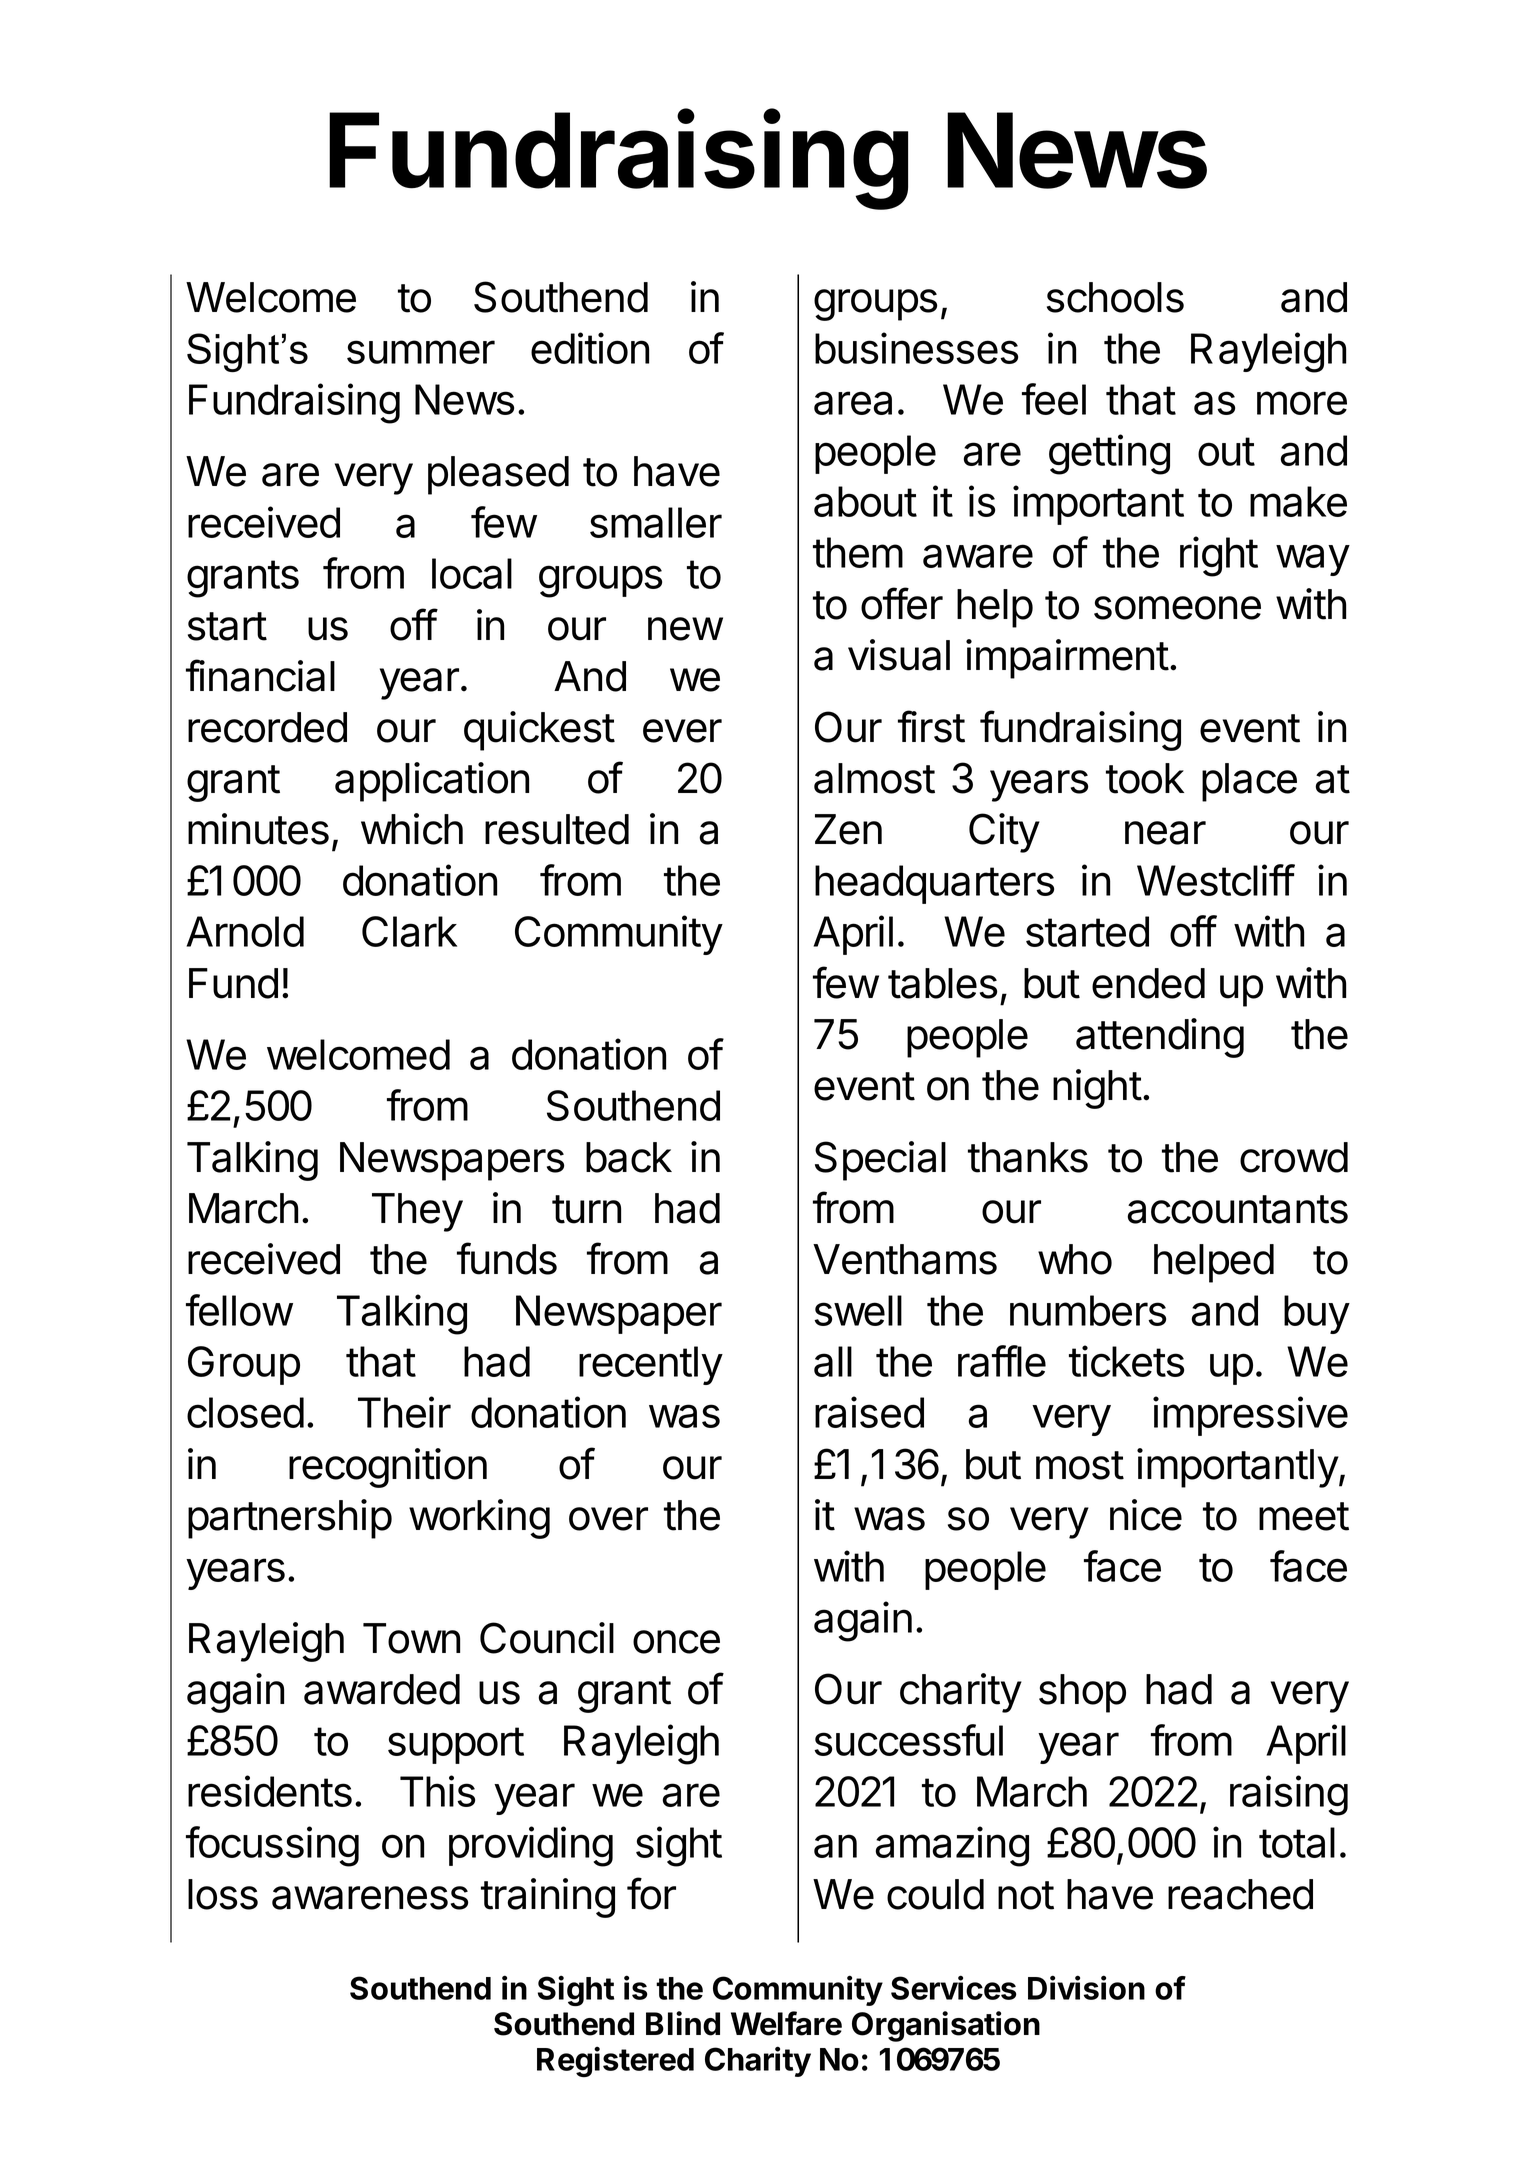 This image has height=2169, width=1534. Describe the element at coordinates (1237, 1209) in the image. I see `accountants` at that location.
